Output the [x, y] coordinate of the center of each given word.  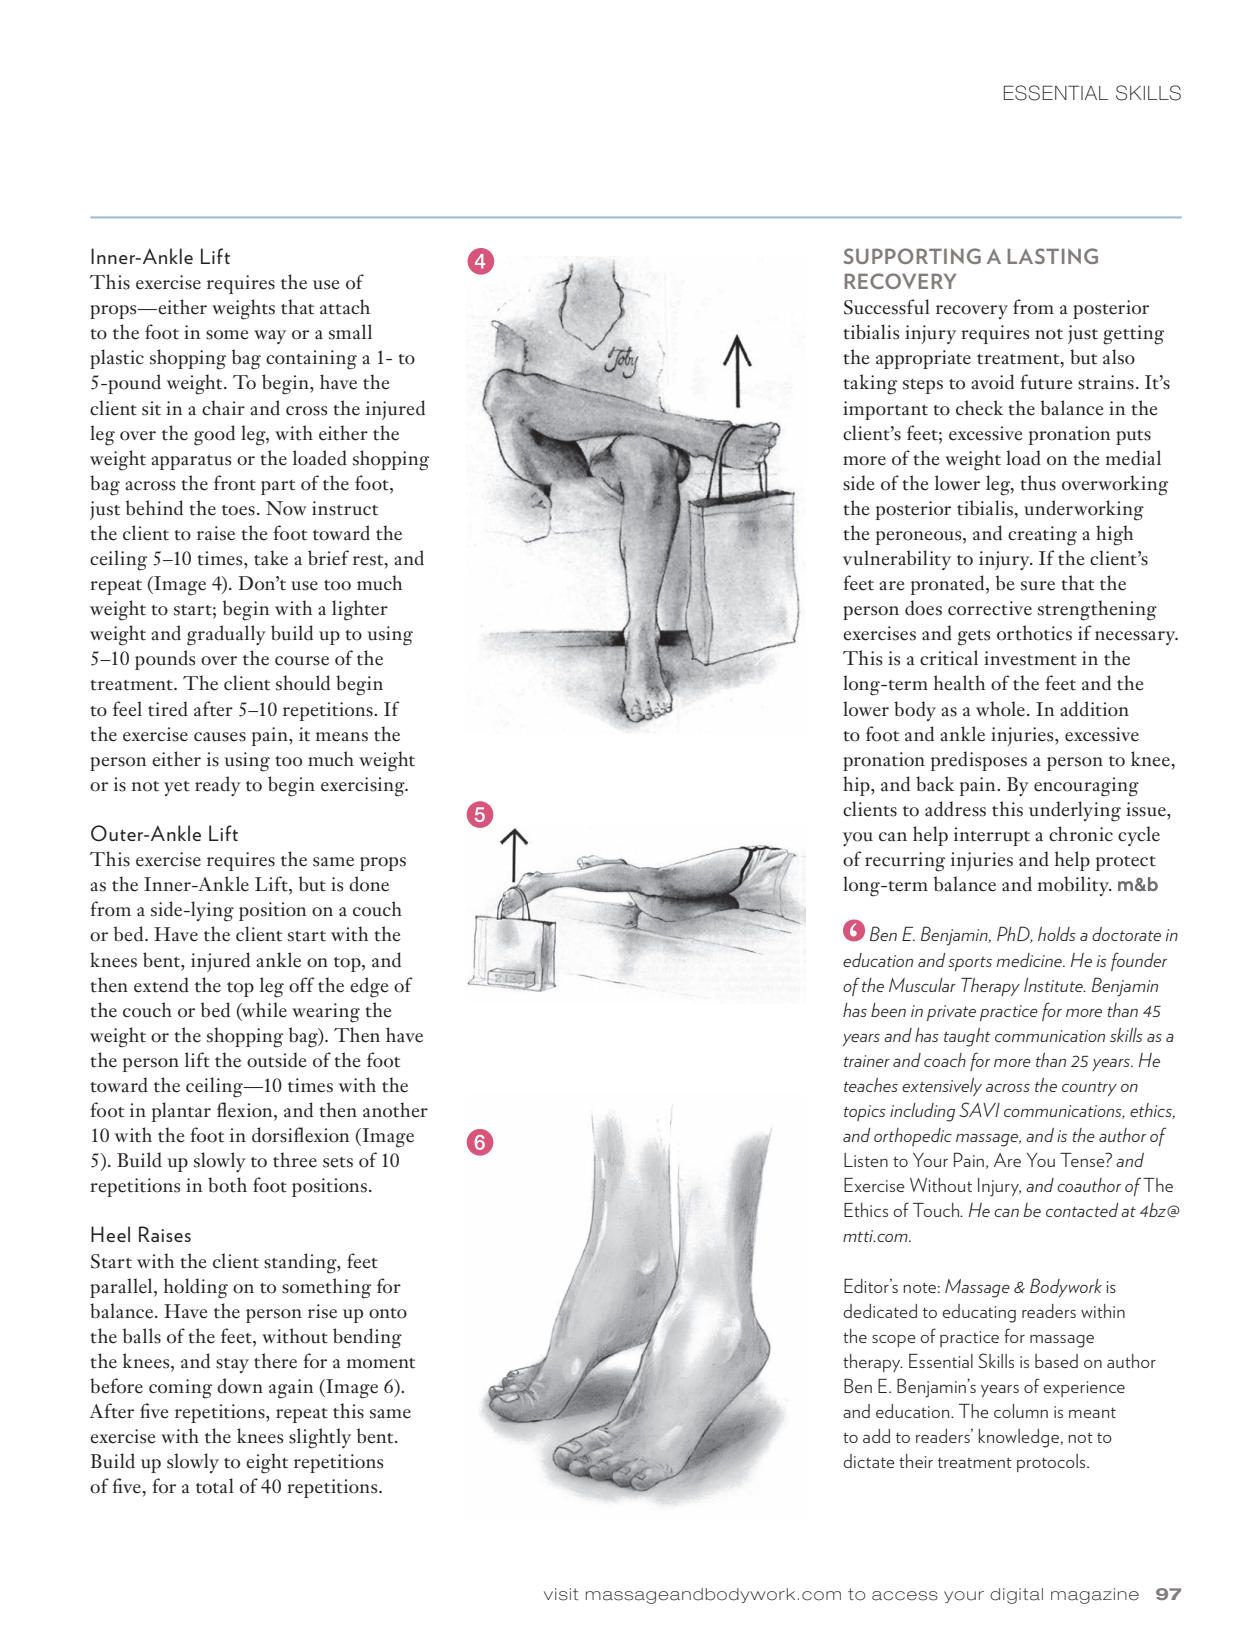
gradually [226, 635]
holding [196, 1288]
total [215, 1486]
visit [561, 1594]
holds [1057, 934]
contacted [1082, 1210]
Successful [887, 307]
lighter [360, 610]
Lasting [1052, 256]
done [369, 884]
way [270, 337]
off [302, 985]
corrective [990, 608]
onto [388, 1313]
